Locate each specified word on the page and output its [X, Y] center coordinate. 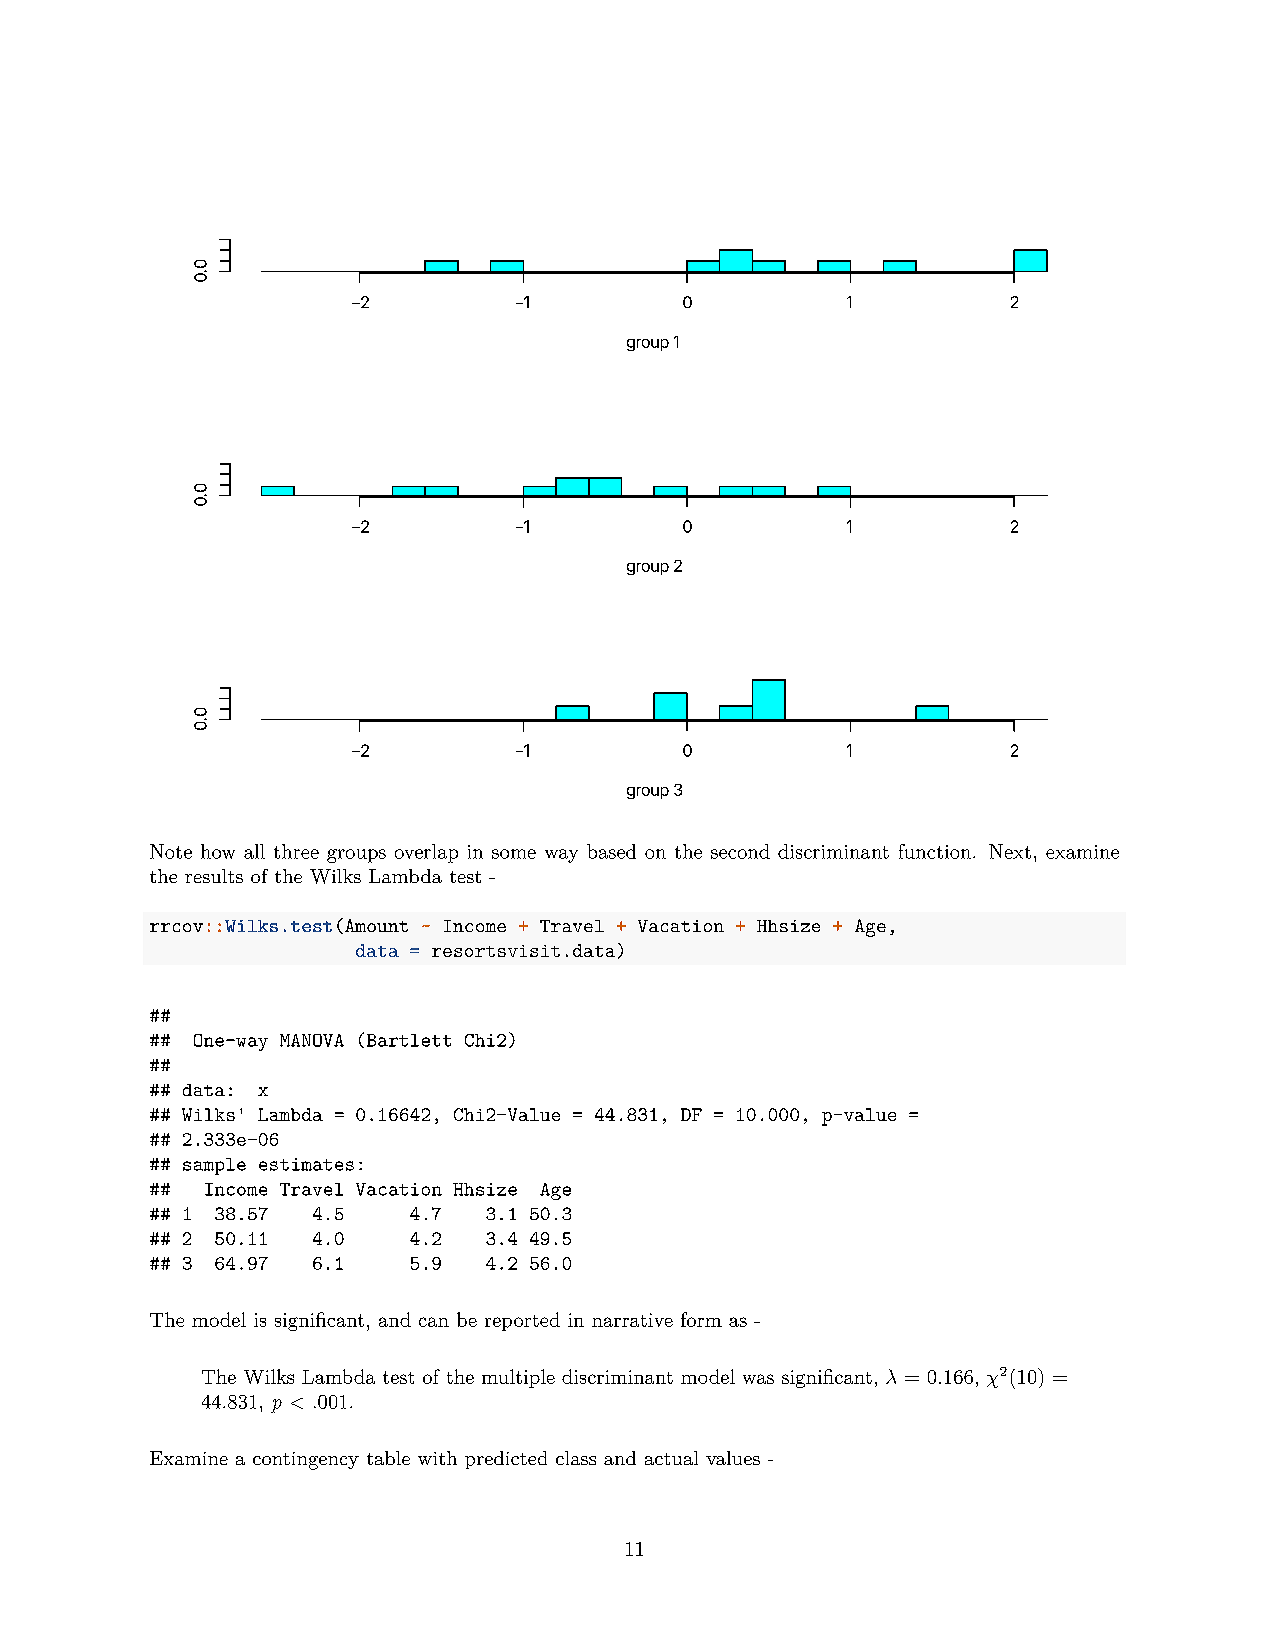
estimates [306, 1164]
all [254, 851]
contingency [306, 1461]
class [576, 1458]
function [935, 851]
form [701, 1319]
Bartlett [409, 1040]
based [611, 851]
